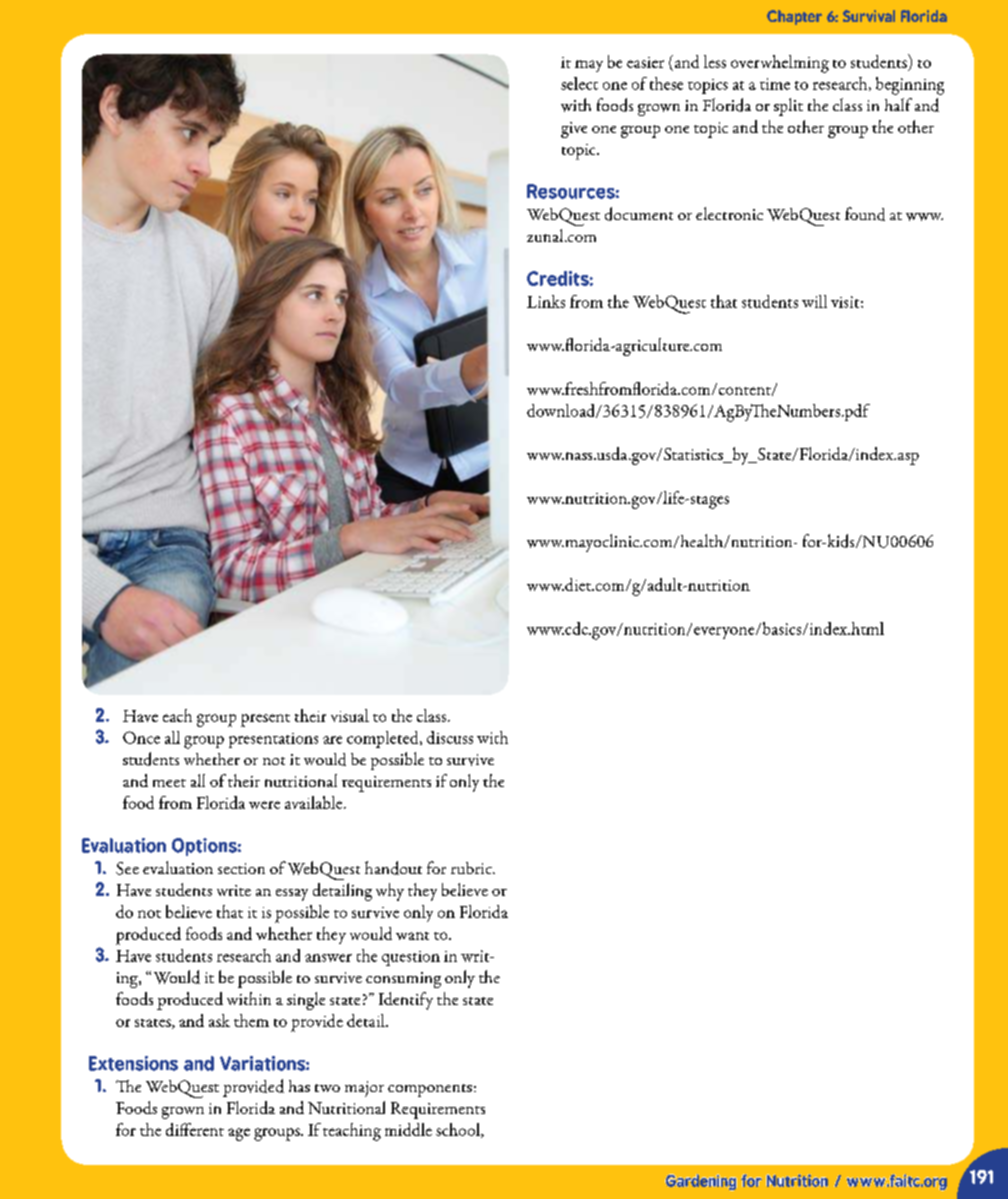  Describe the element at coordinates (639, 214) in the screenshot. I see `document` at that location.
